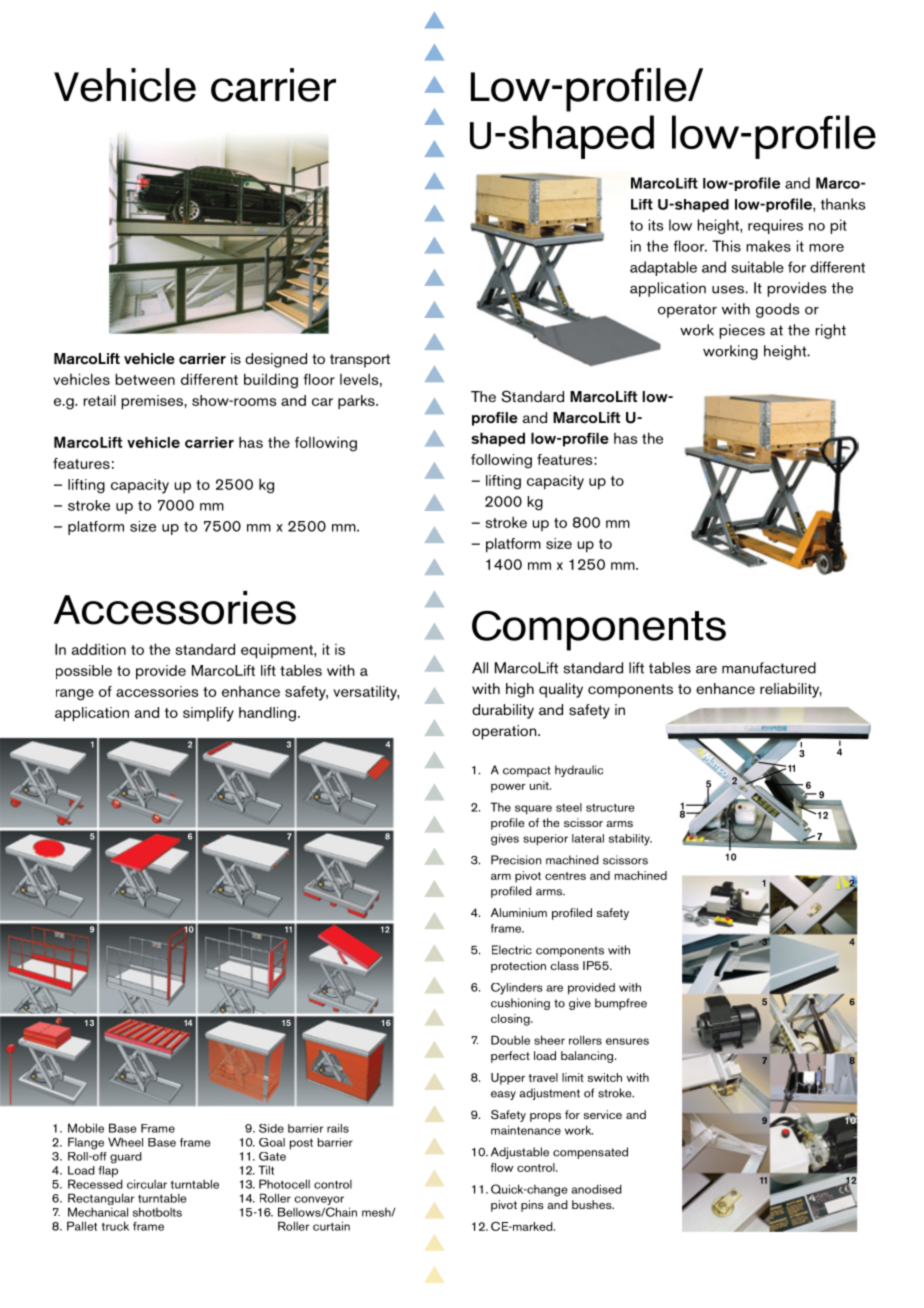  I want to click on addition, so click(99, 649).
